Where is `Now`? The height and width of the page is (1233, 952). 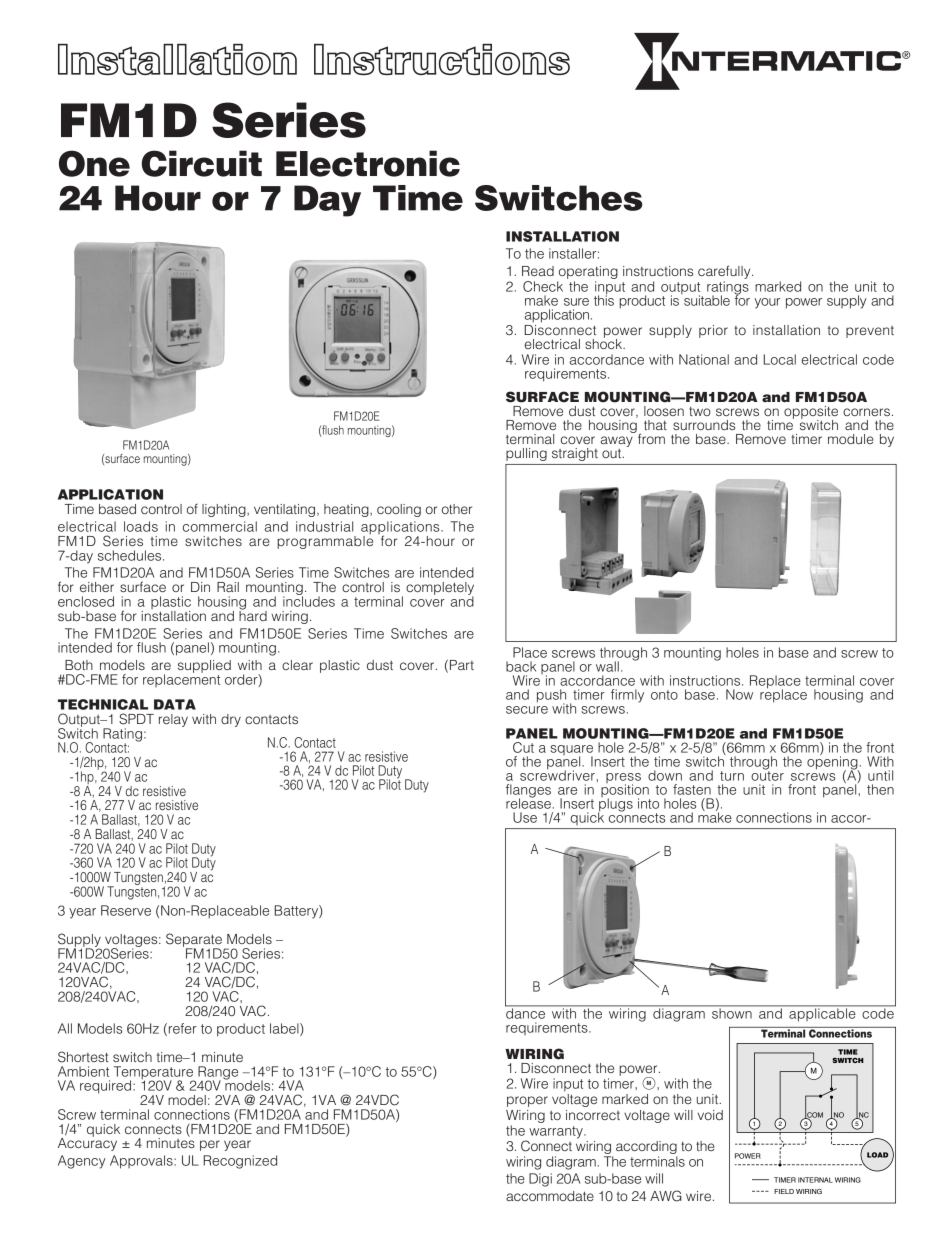 Now is located at coordinates (739, 694).
